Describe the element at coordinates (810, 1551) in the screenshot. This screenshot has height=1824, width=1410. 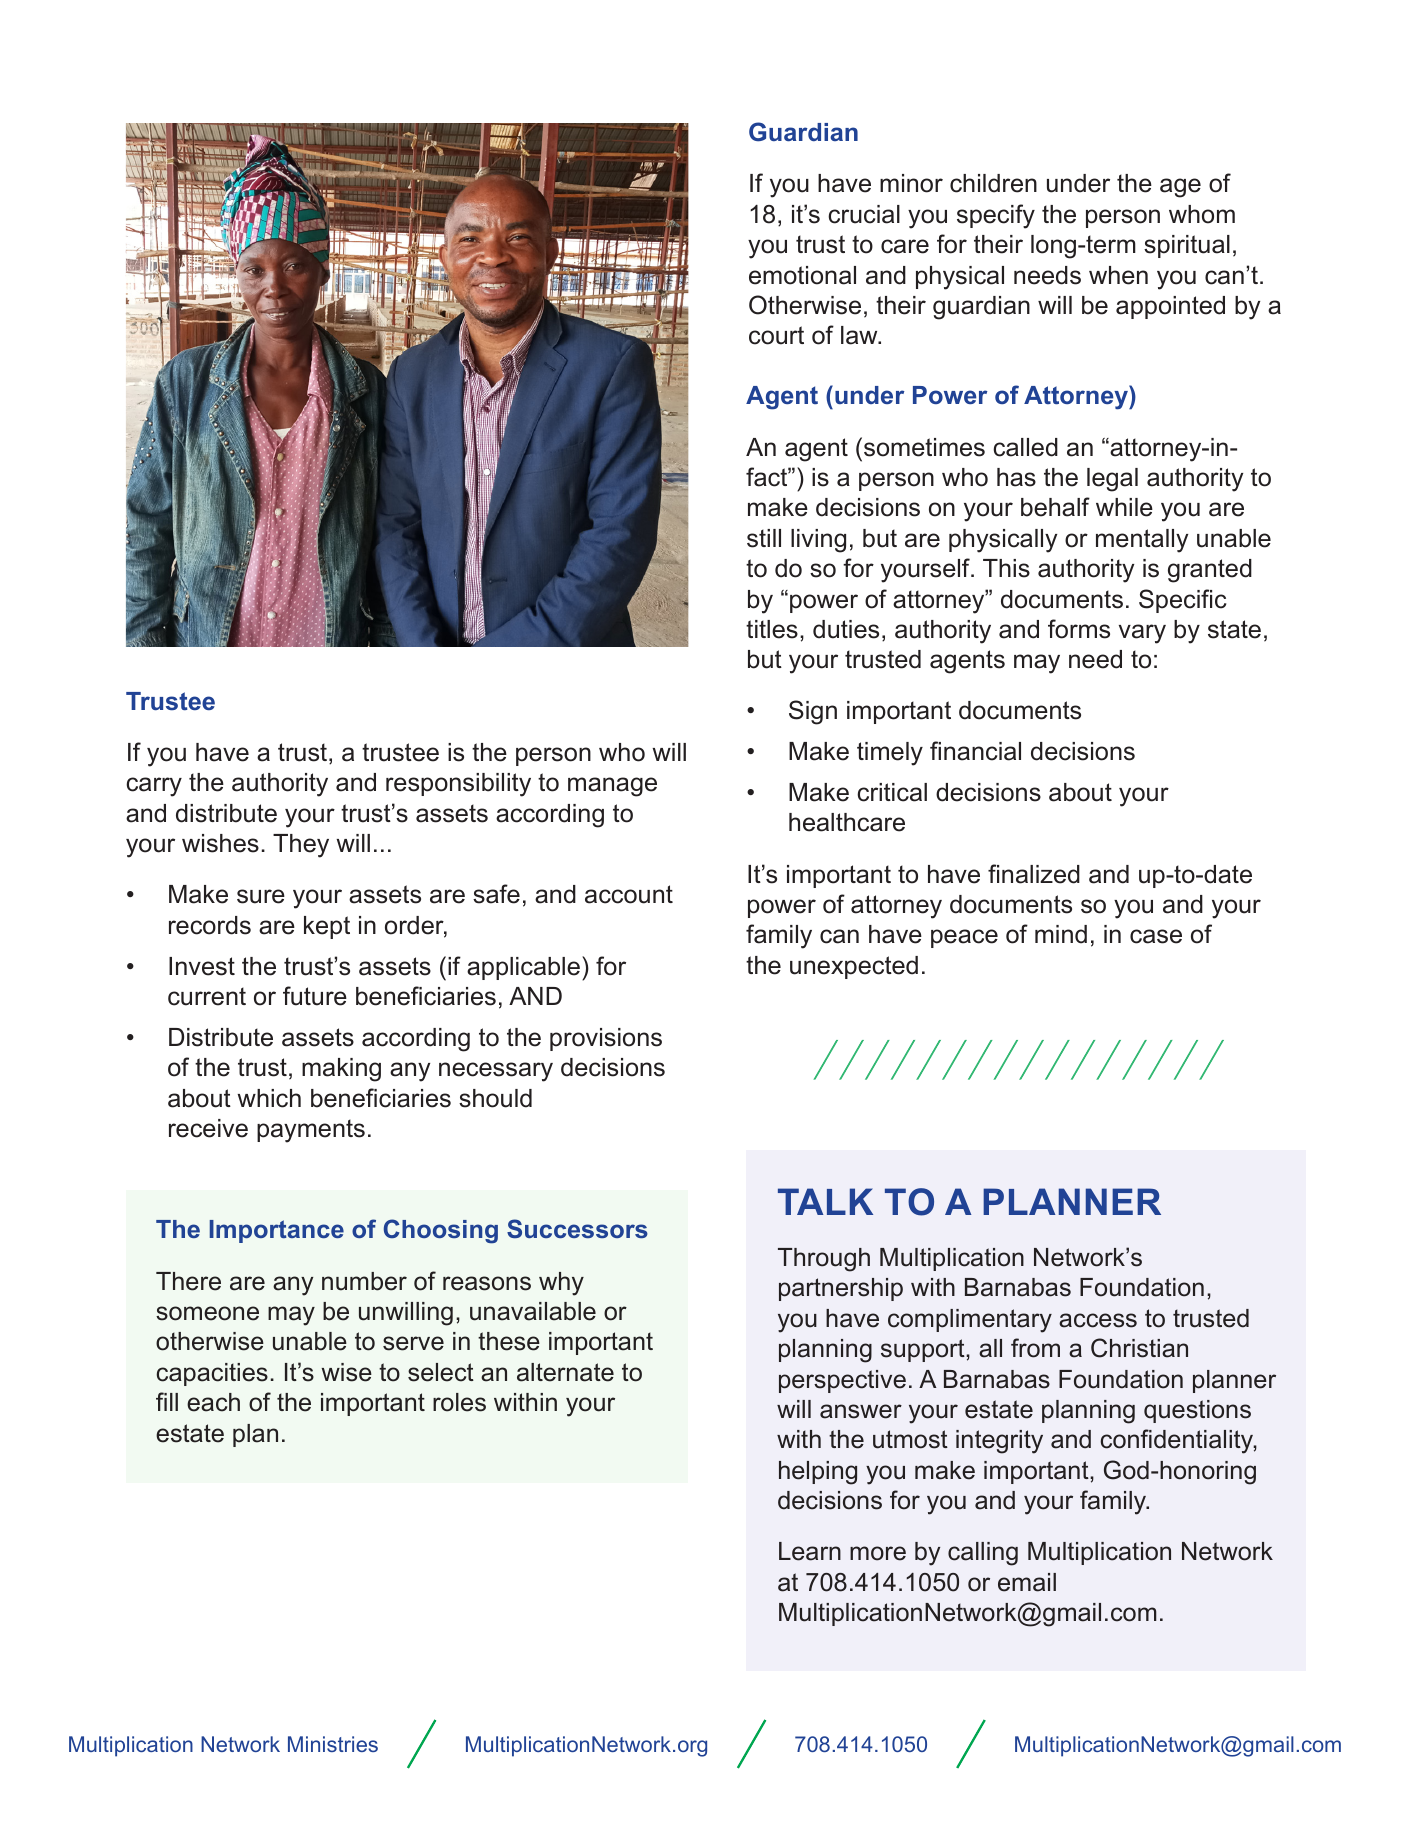
I see `Learn` at that location.
